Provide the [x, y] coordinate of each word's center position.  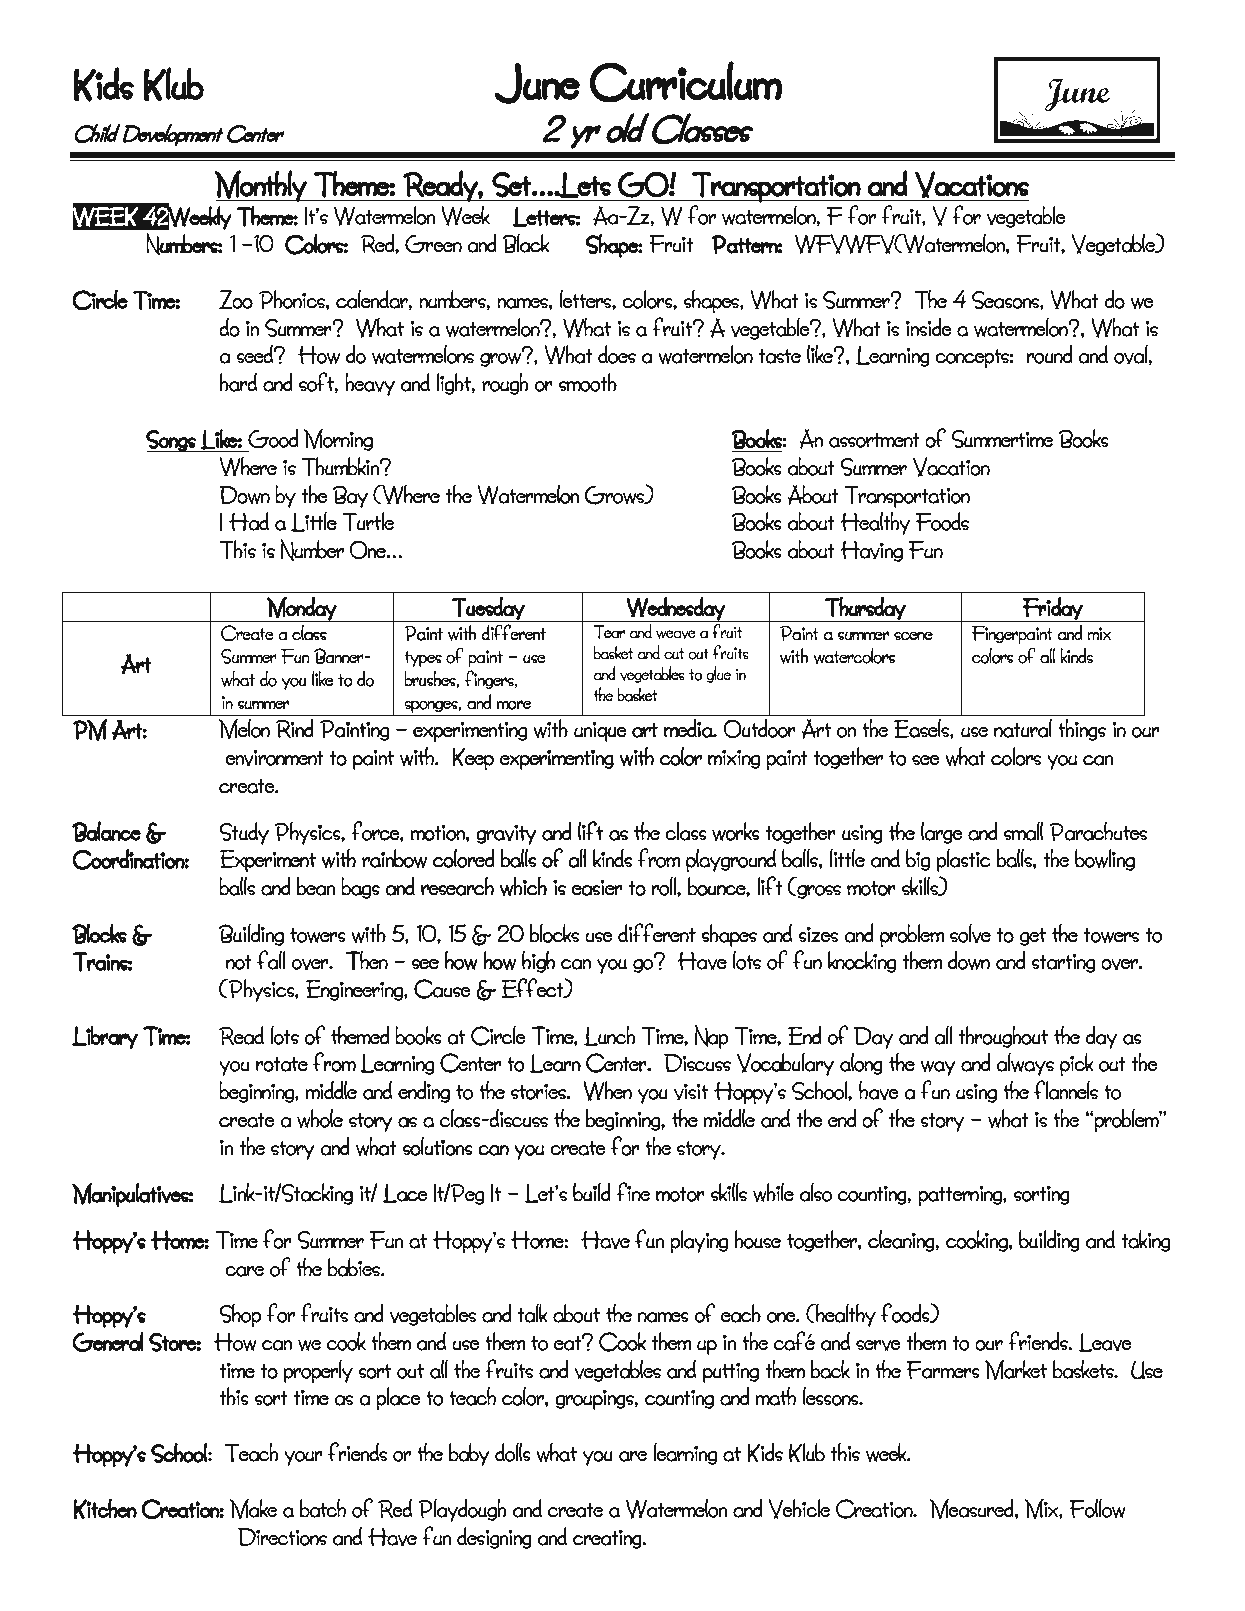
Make [253, 1509]
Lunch [610, 1035]
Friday [1053, 609]
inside [929, 327]
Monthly [261, 186]
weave [676, 634]
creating [608, 1539]
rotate [282, 1064]
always [1025, 1064]
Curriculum [686, 82]
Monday [302, 609]
